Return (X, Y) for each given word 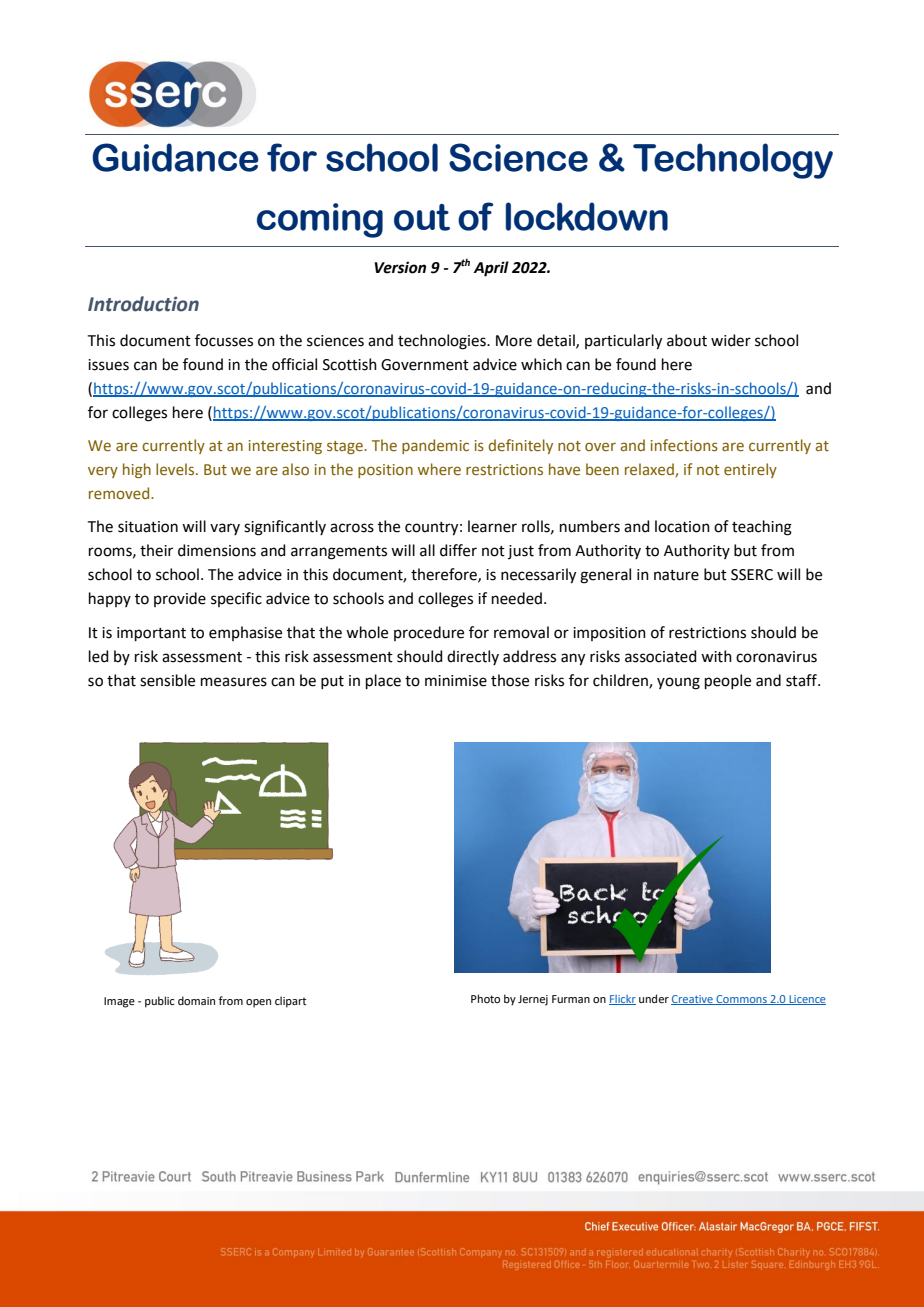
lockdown (587, 216)
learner (492, 526)
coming (320, 220)
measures (234, 682)
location (682, 526)
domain (196, 1000)
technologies (443, 342)
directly (473, 657)
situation (148, 527)
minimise (456, 681)
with (716, 656)
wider (731, 340)
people (728, 681)
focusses (224, 340)
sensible (167, 680)
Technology (733, 161)
